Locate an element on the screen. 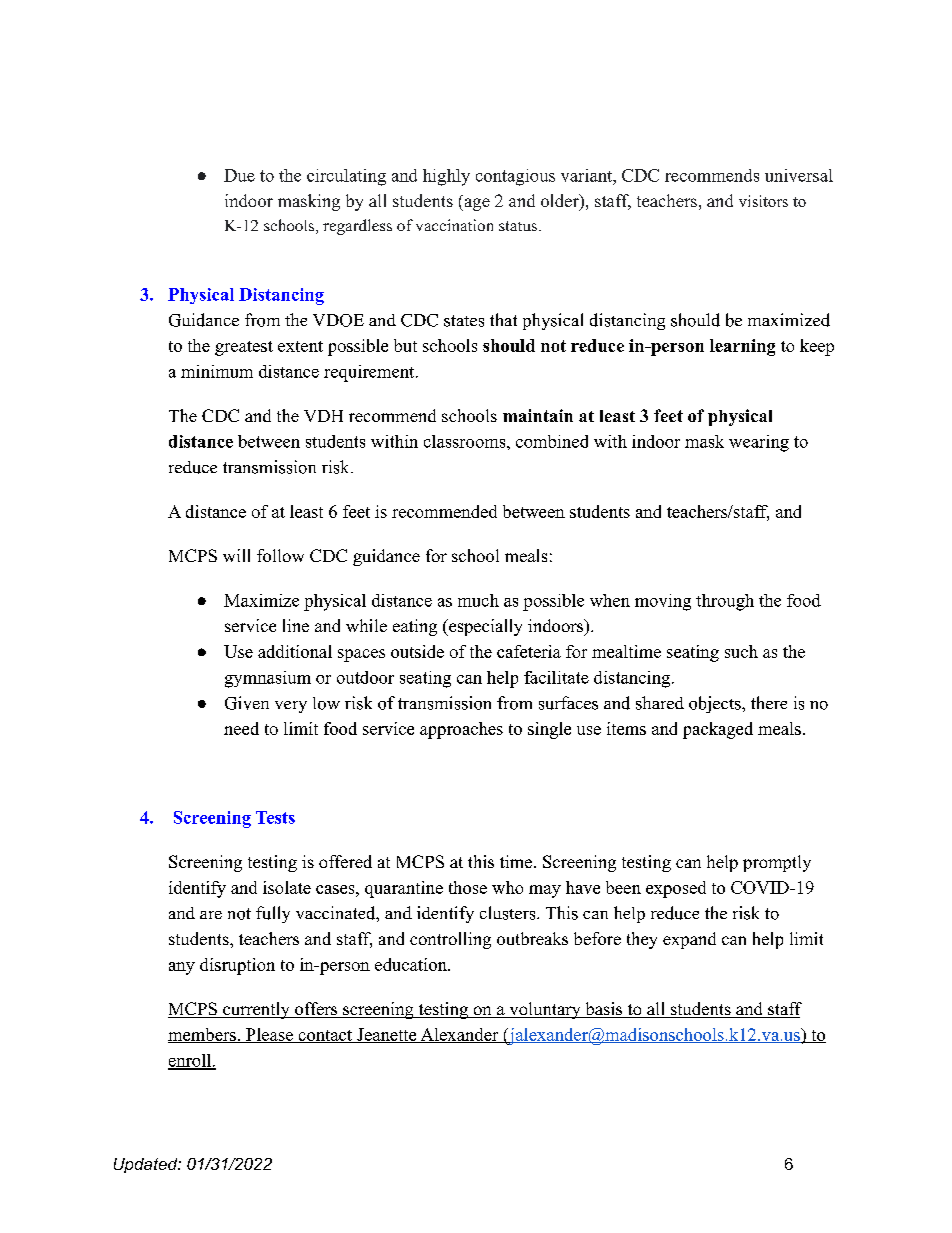 This screenshot has height=1233, width=952. voluntary is located at coordinates (545, 1010).
